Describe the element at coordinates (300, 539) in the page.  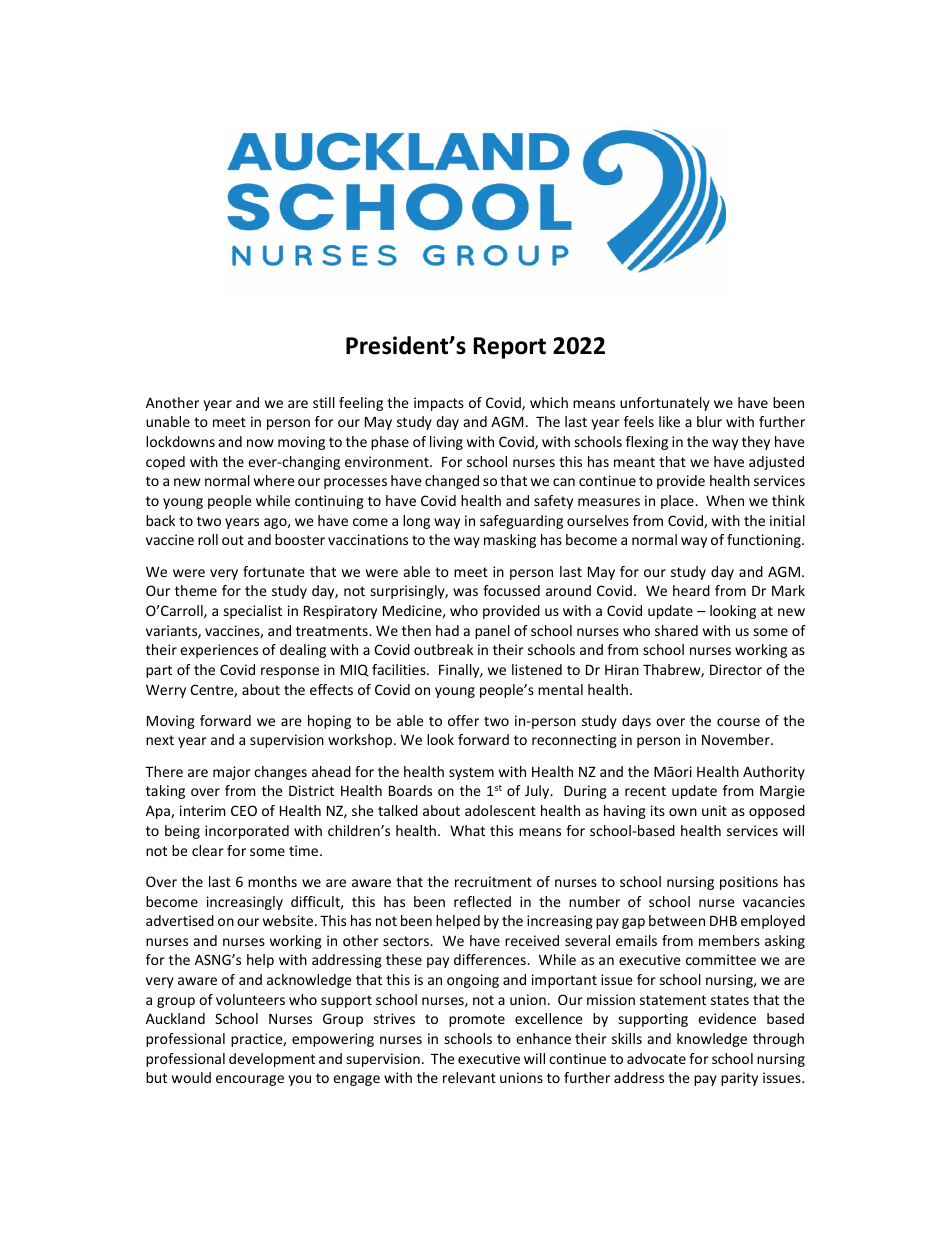
I see `booster` at that location.
